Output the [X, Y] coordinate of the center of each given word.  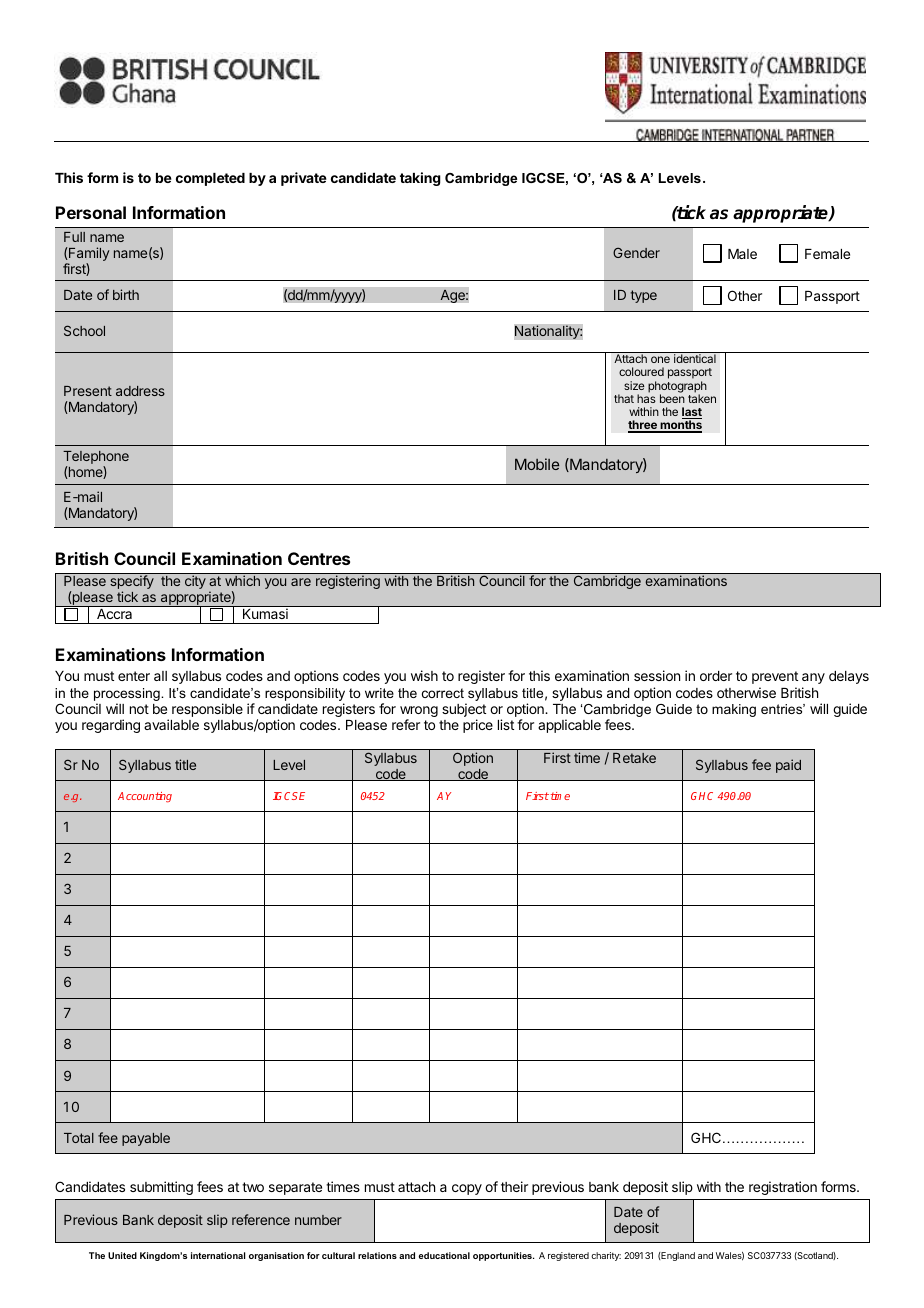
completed [210, 179]
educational [444, 1255]
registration [783, 1188]
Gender [636, 253]
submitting [161, 1188]
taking [420, 179]
